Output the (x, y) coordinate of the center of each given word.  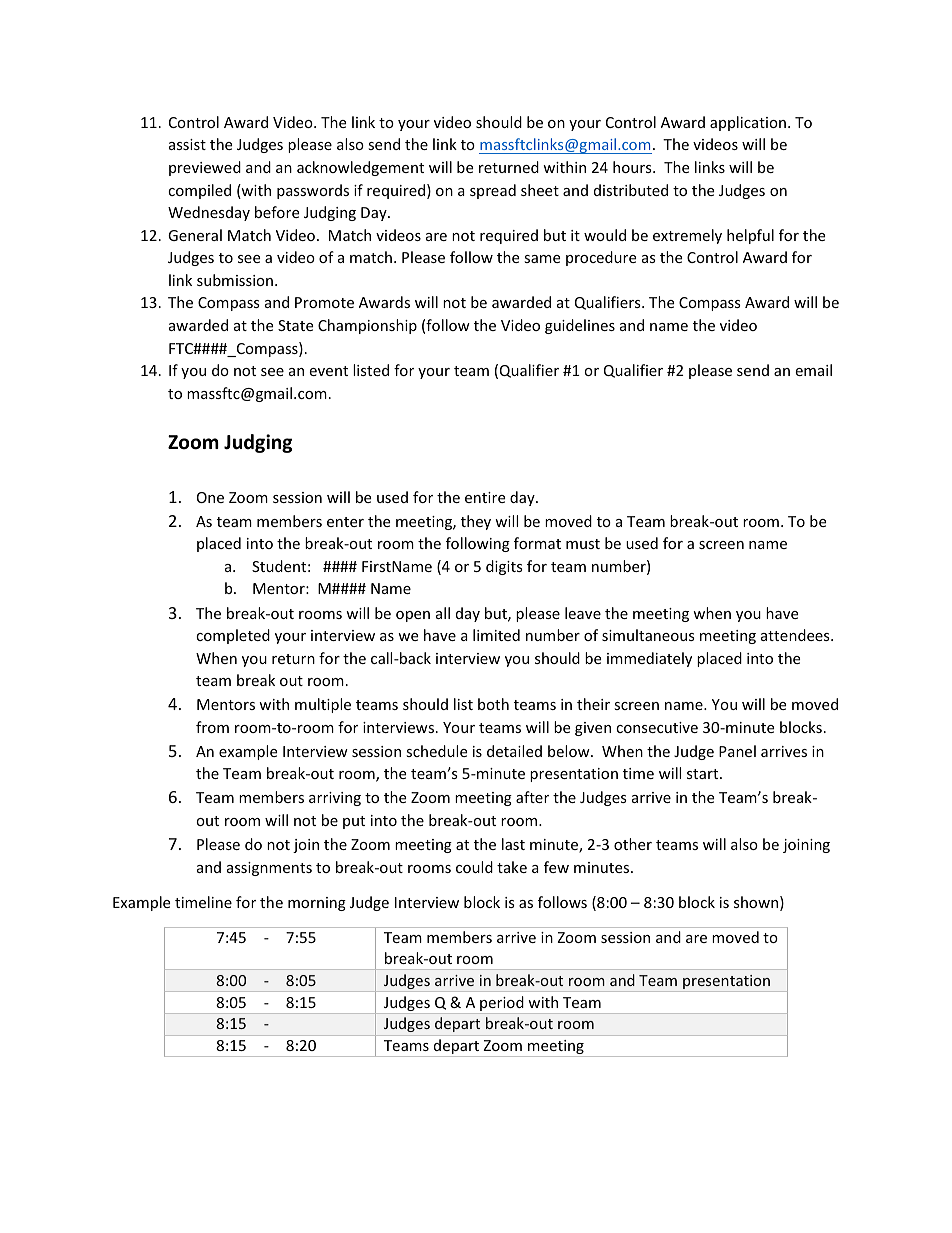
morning (317, 904)
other (633, 844)
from (212, 727)
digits (504, 567)
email (813, 370)
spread (493, 191)
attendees (796, 635)
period (502, 1005)
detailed (514, 751)
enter (345, 522)
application (748, 123)
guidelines (580, 326)
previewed (205, 168)
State (295, 325)
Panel (737, 751)
